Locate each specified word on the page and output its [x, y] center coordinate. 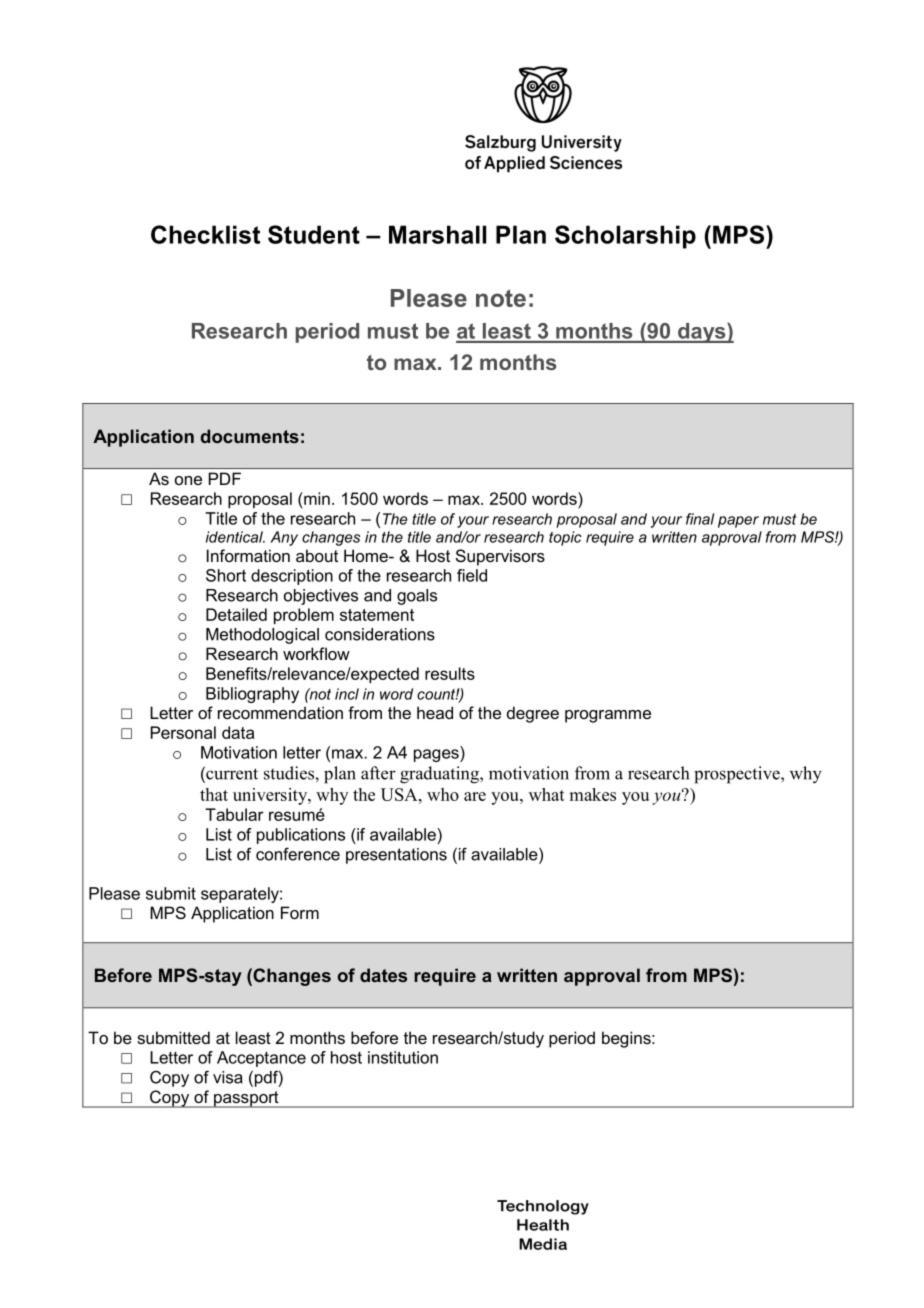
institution [403, 1057]
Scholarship [625, 237]
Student [314, 234]
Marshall [437, 234]
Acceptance [261, 1059]
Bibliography [252, 695]
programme [608, 716]
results [450, 673]
